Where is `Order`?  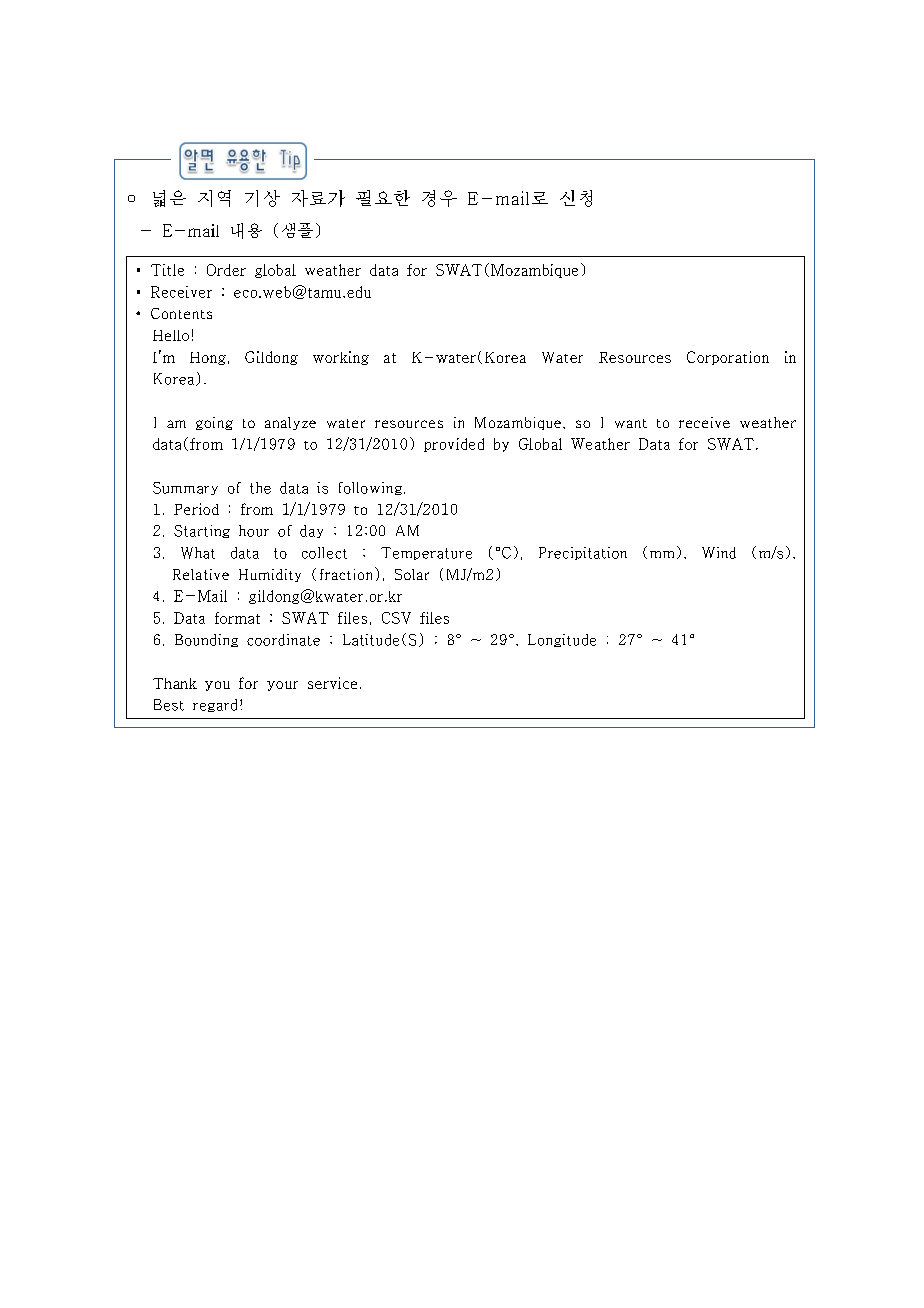
Order is located at coordinates (226, 270).
